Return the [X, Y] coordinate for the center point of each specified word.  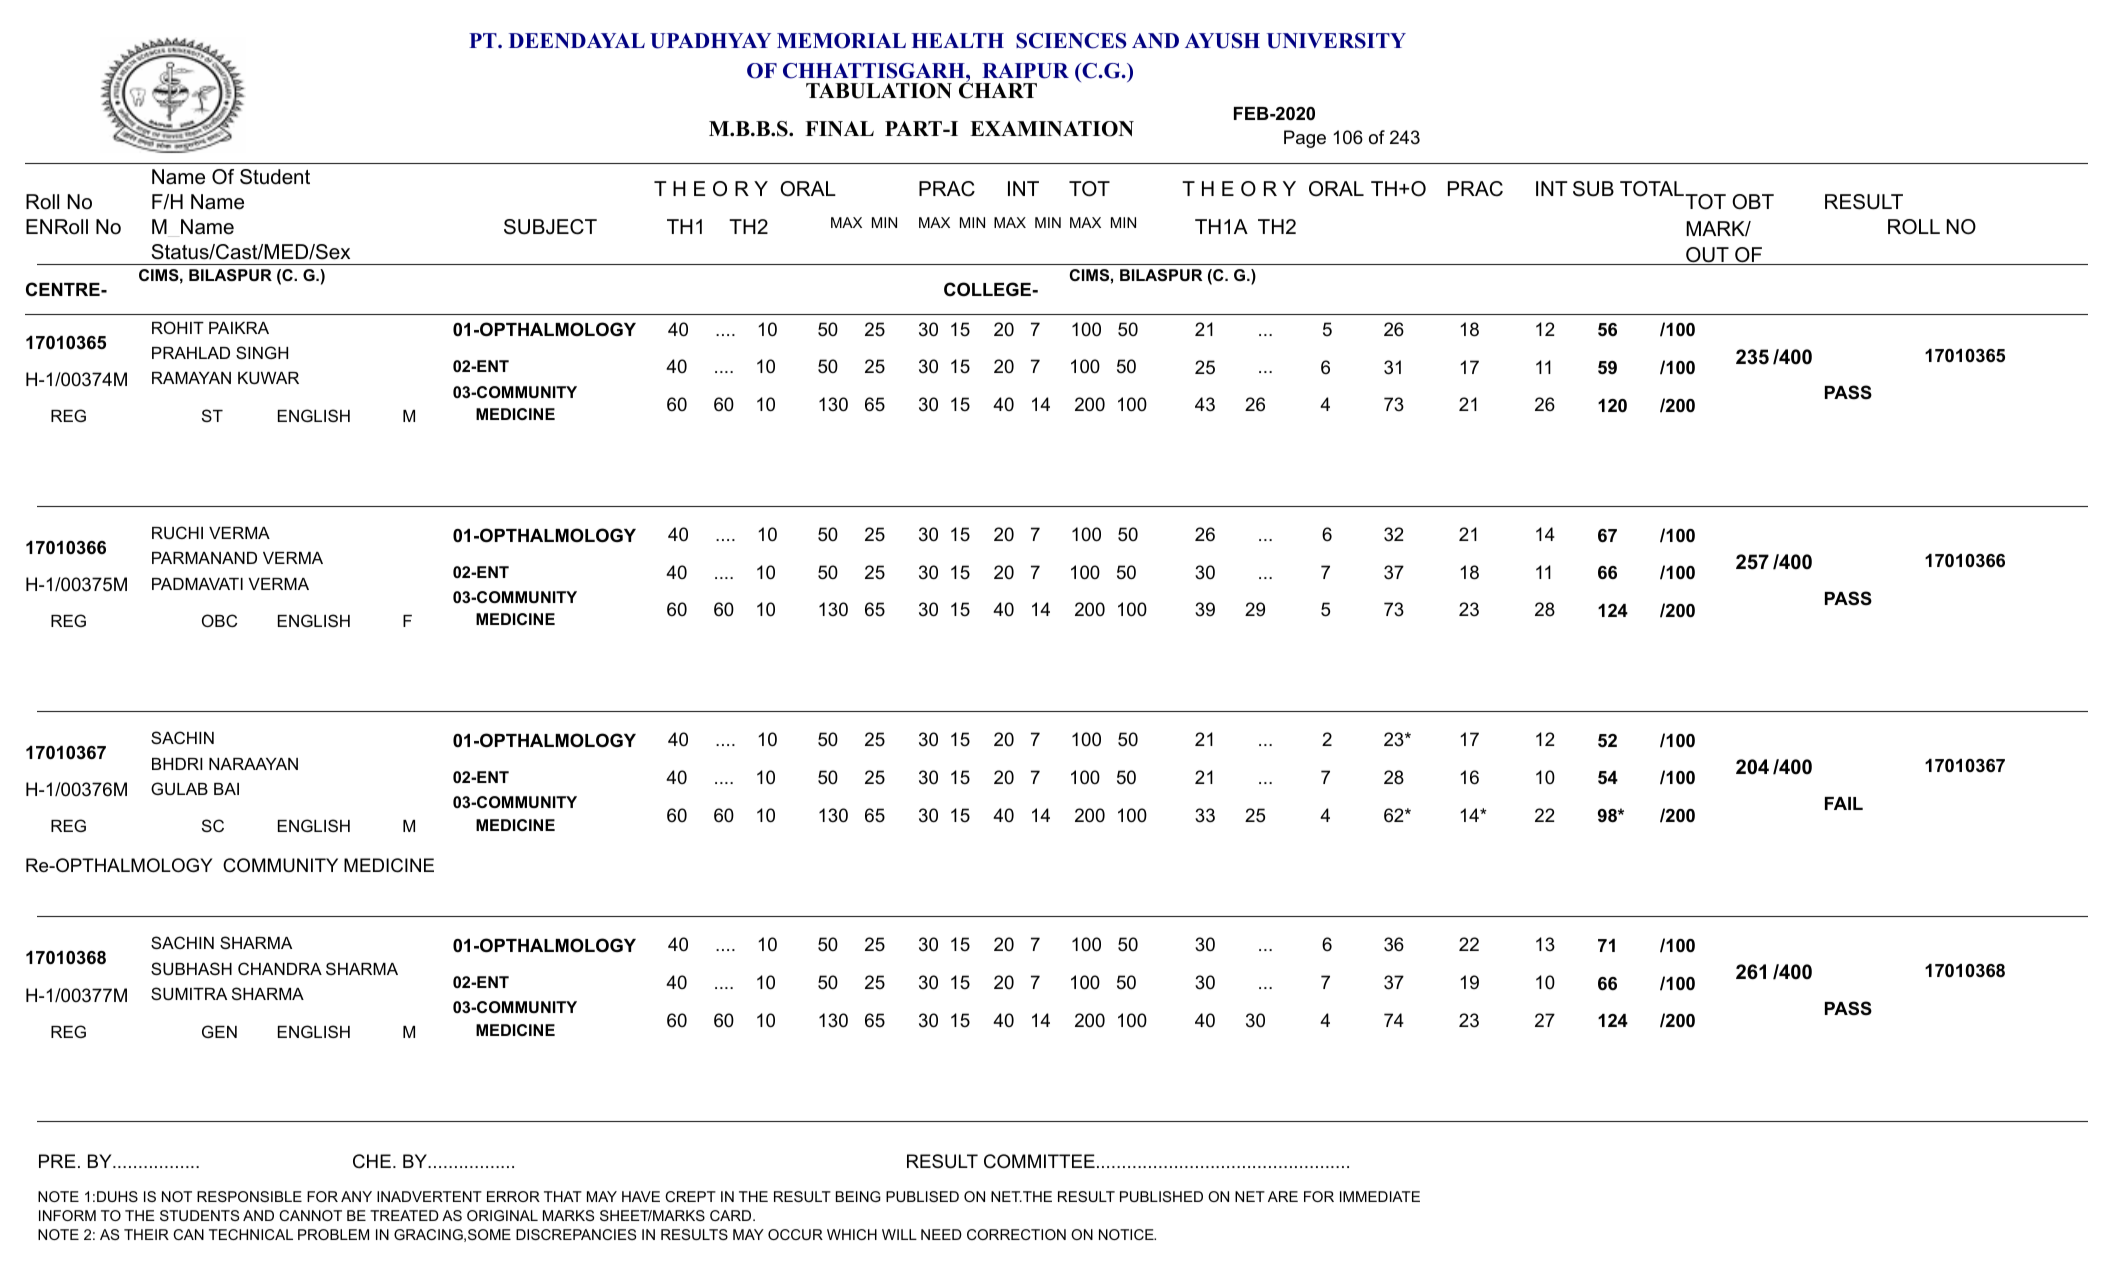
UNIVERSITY [1336, 41]
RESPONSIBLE [249, 1196]
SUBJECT [550, 227]
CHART [998, 90]
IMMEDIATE [1380, 1196]
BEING [858, 1196]
